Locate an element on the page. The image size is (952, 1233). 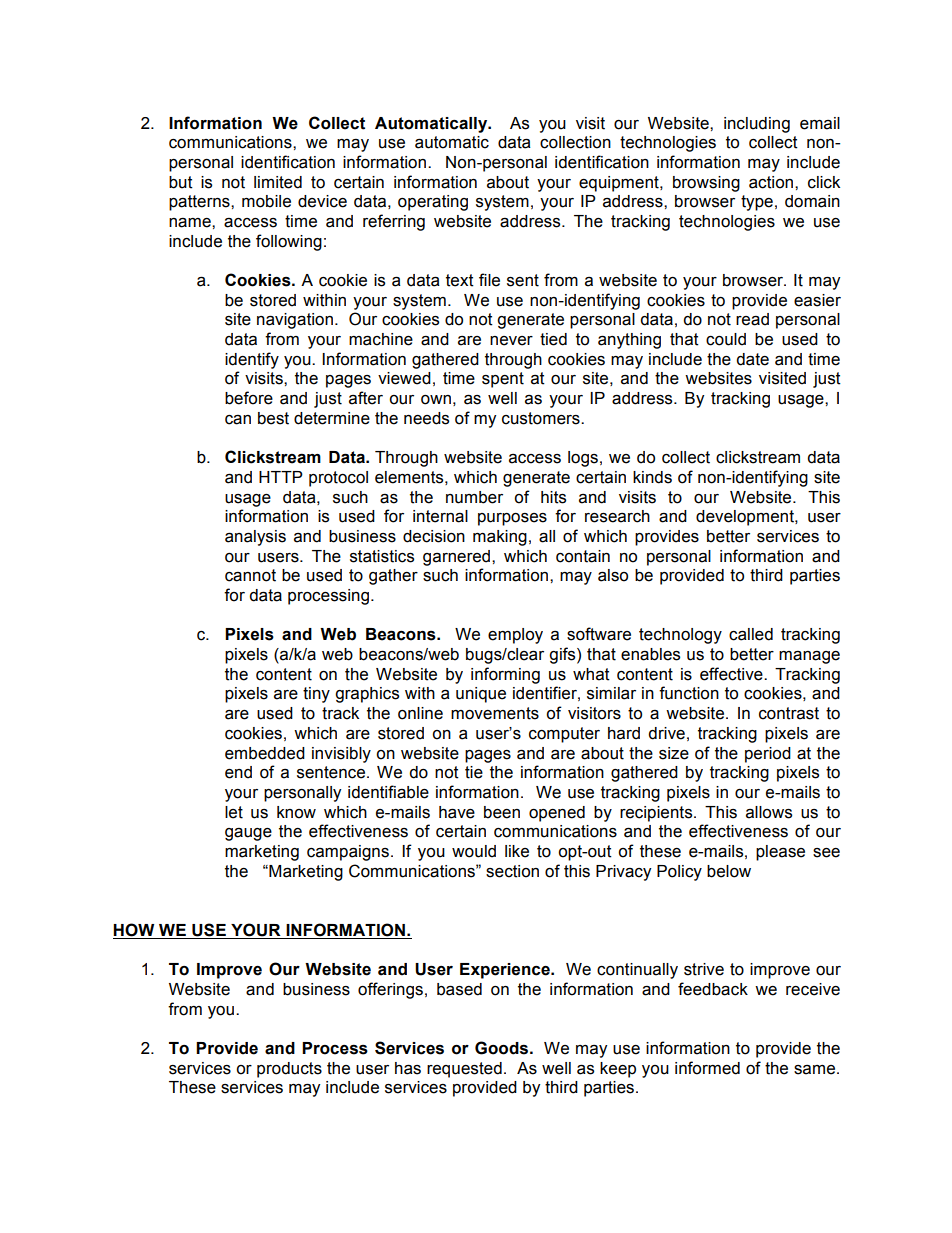
movements is located at coordinates (495, 713).
